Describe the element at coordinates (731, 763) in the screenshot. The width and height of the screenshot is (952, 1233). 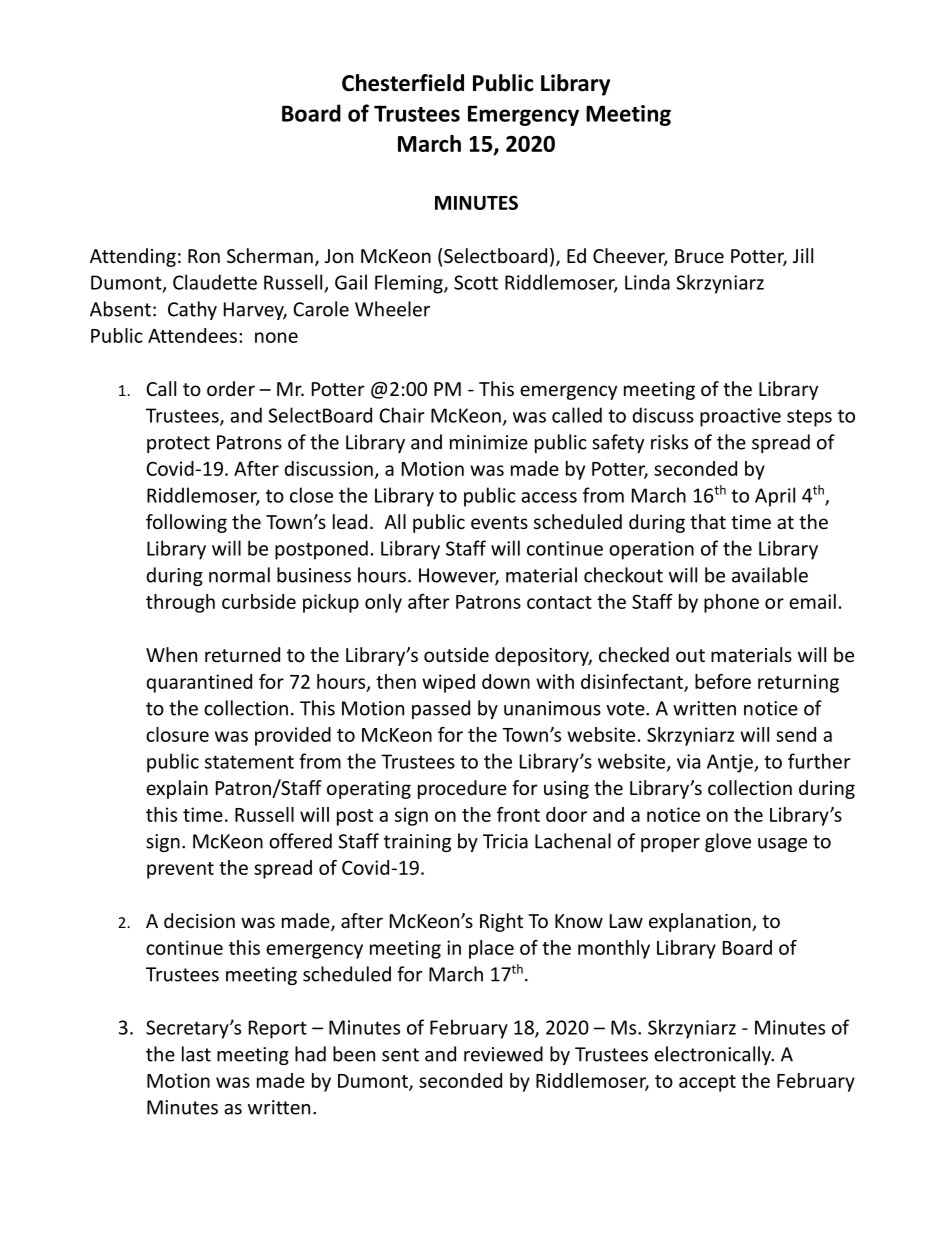
I see `Antje` at that location.
